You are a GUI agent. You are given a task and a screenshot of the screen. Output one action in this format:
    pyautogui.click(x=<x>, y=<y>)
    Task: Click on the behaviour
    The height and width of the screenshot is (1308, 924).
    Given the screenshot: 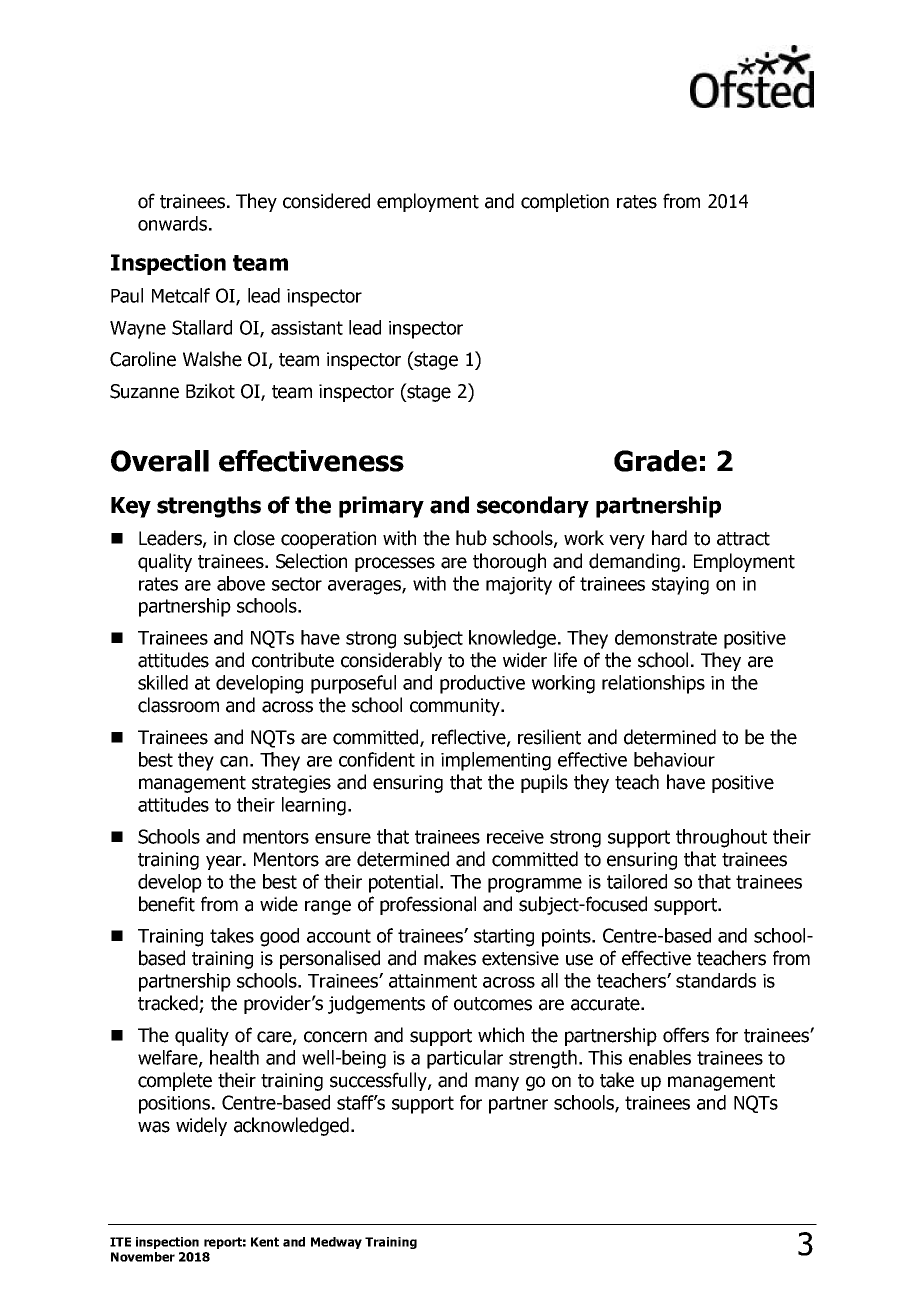 What is the action you would take?
    pyautogui.click(x=674, y=759)
